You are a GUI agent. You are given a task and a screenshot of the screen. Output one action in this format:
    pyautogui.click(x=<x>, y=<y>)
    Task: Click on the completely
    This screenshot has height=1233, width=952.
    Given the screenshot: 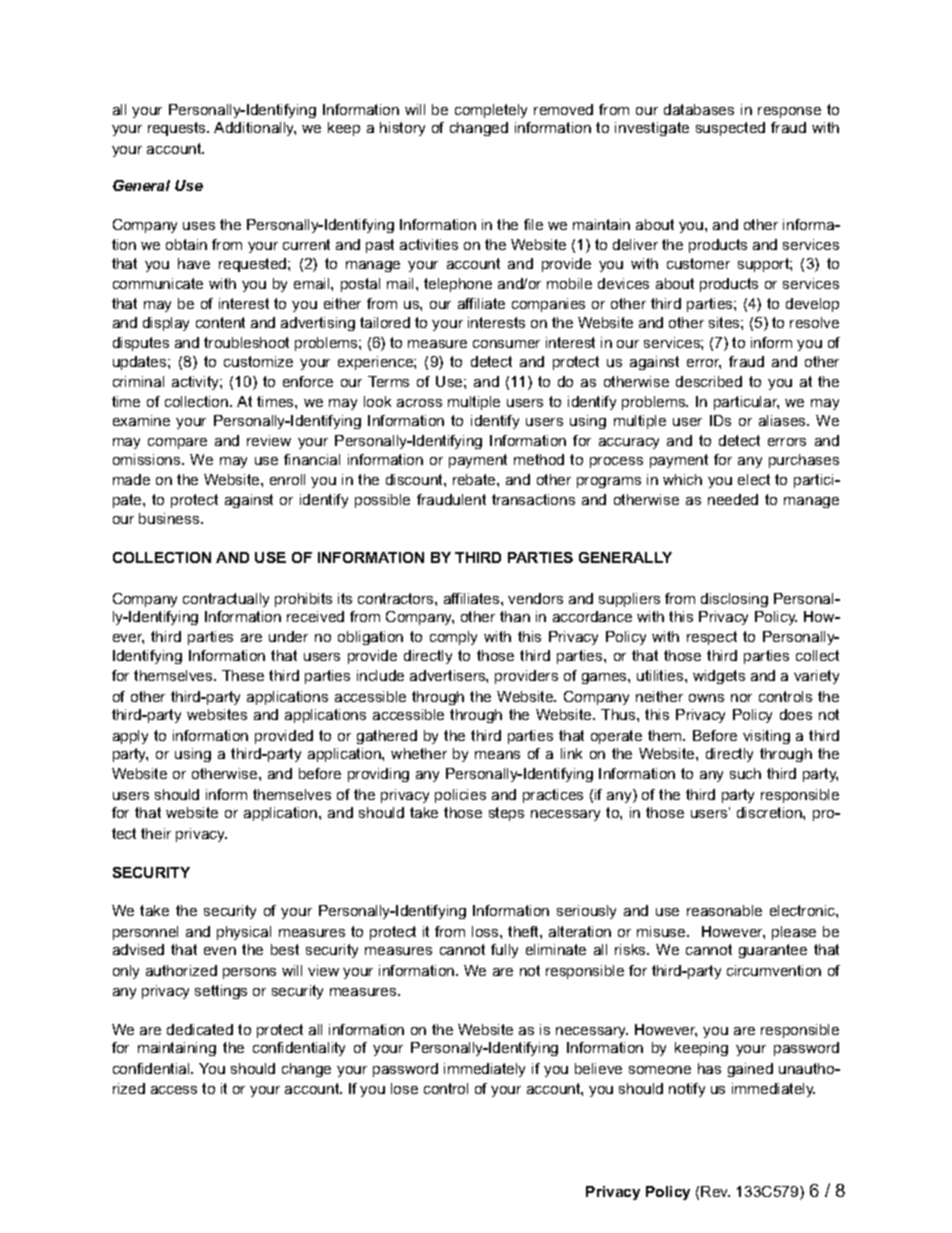 What is the action you would take?
    pyautogui.click(x=491, y=111)
